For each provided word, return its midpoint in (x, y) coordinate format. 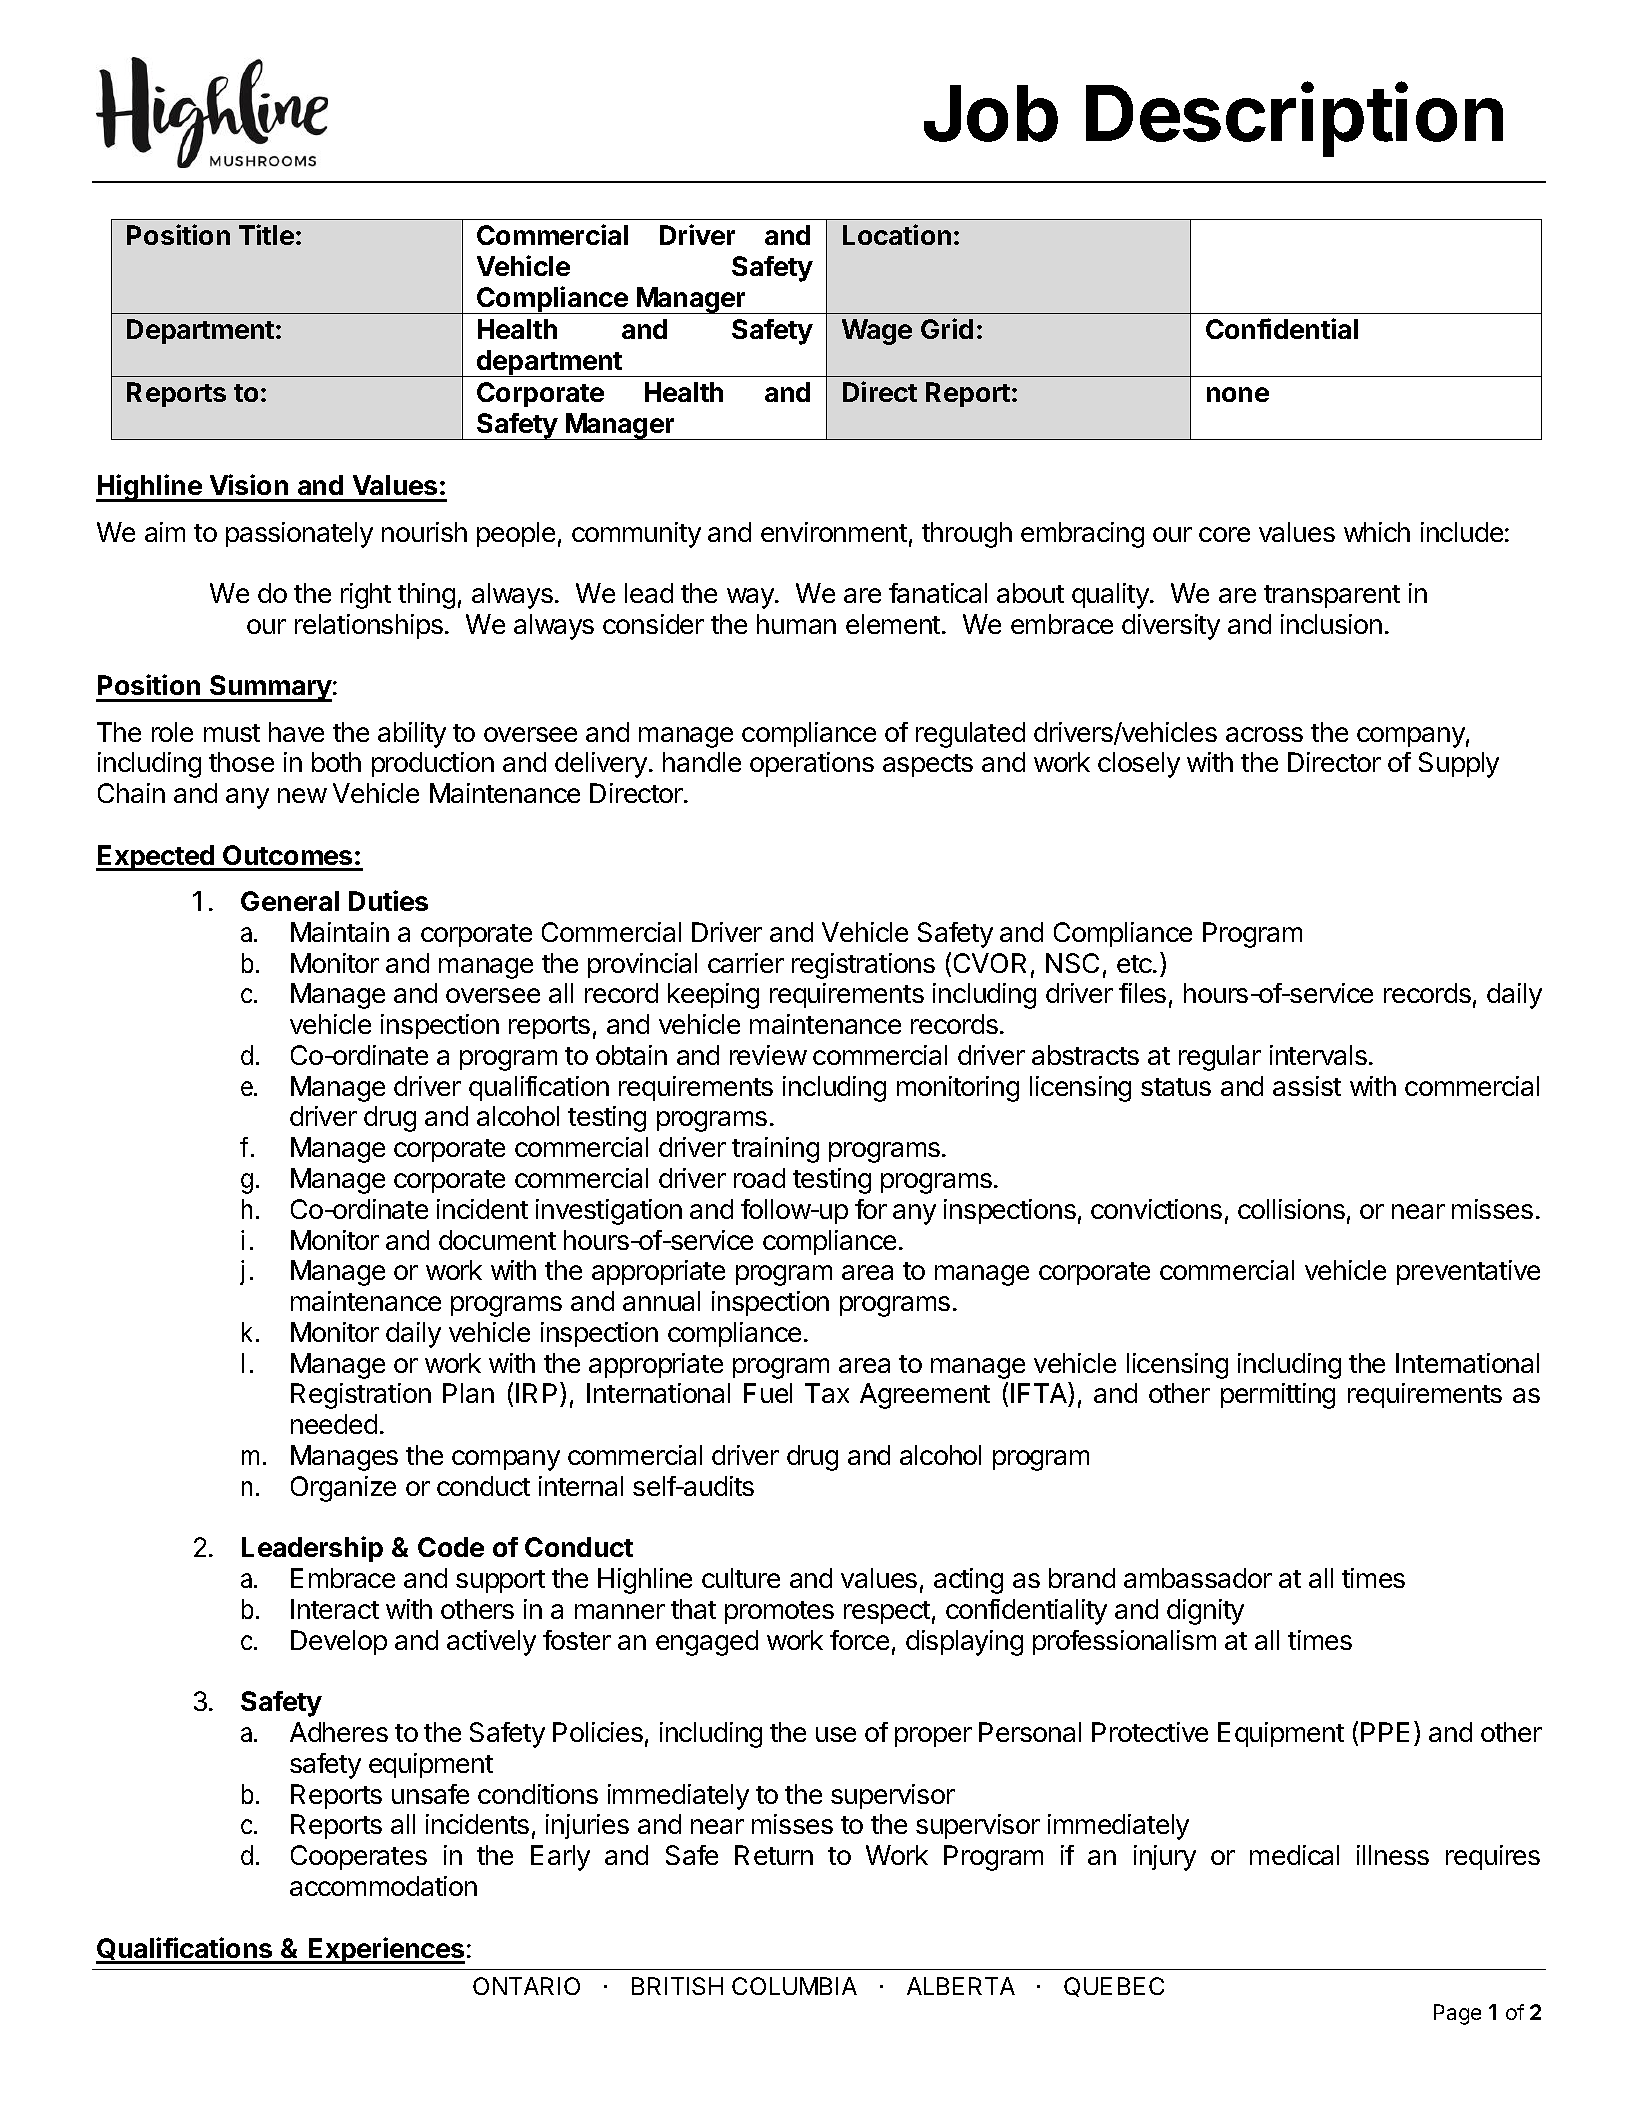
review (768, 1055)
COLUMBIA (794, 1986)
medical (1294, 1855)
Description (1294, 120)
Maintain (340, 932)
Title (266, 234)
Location (897, 234)
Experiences (386, 1950)
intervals (1318, 1055)
